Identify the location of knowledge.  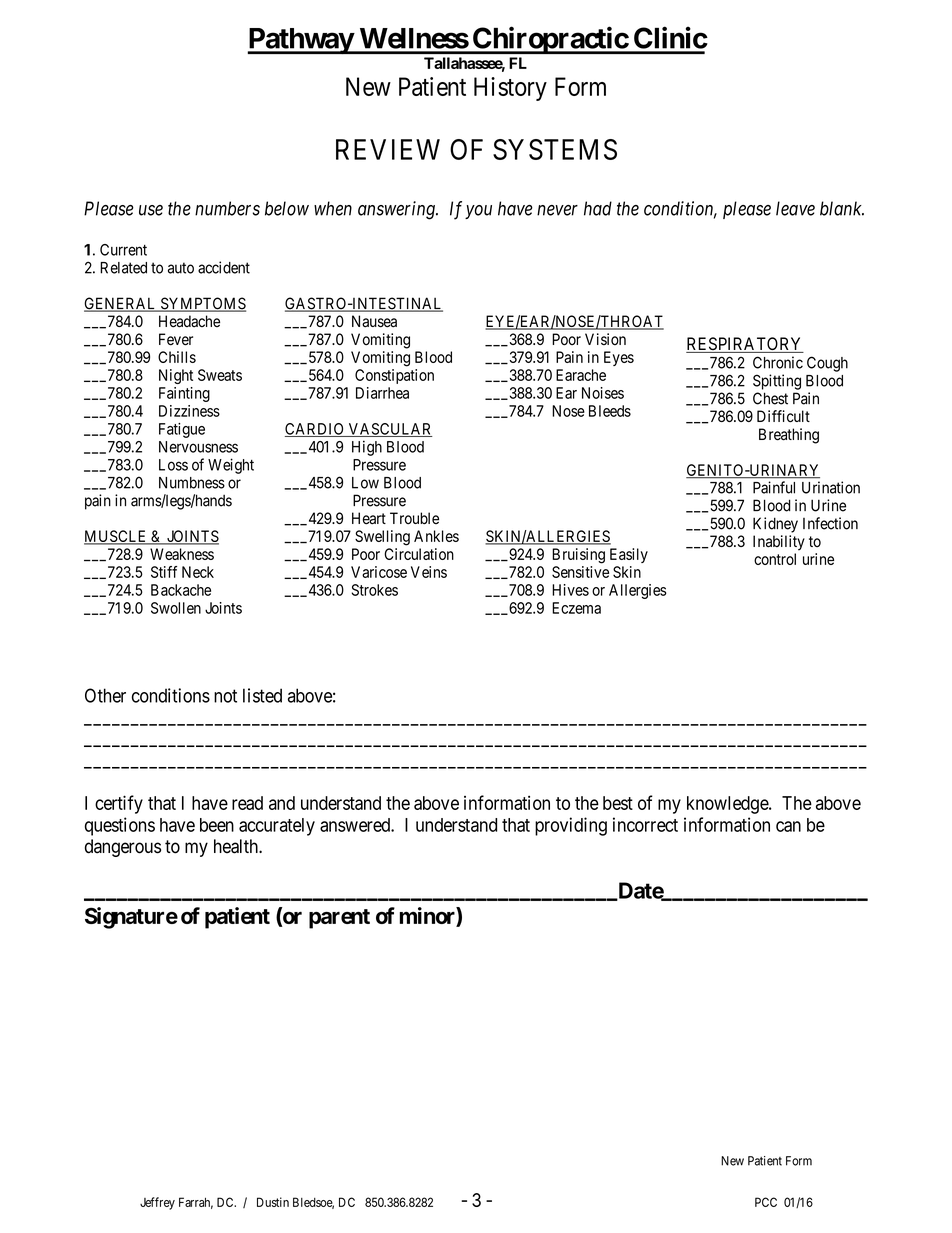
(728, 805).
